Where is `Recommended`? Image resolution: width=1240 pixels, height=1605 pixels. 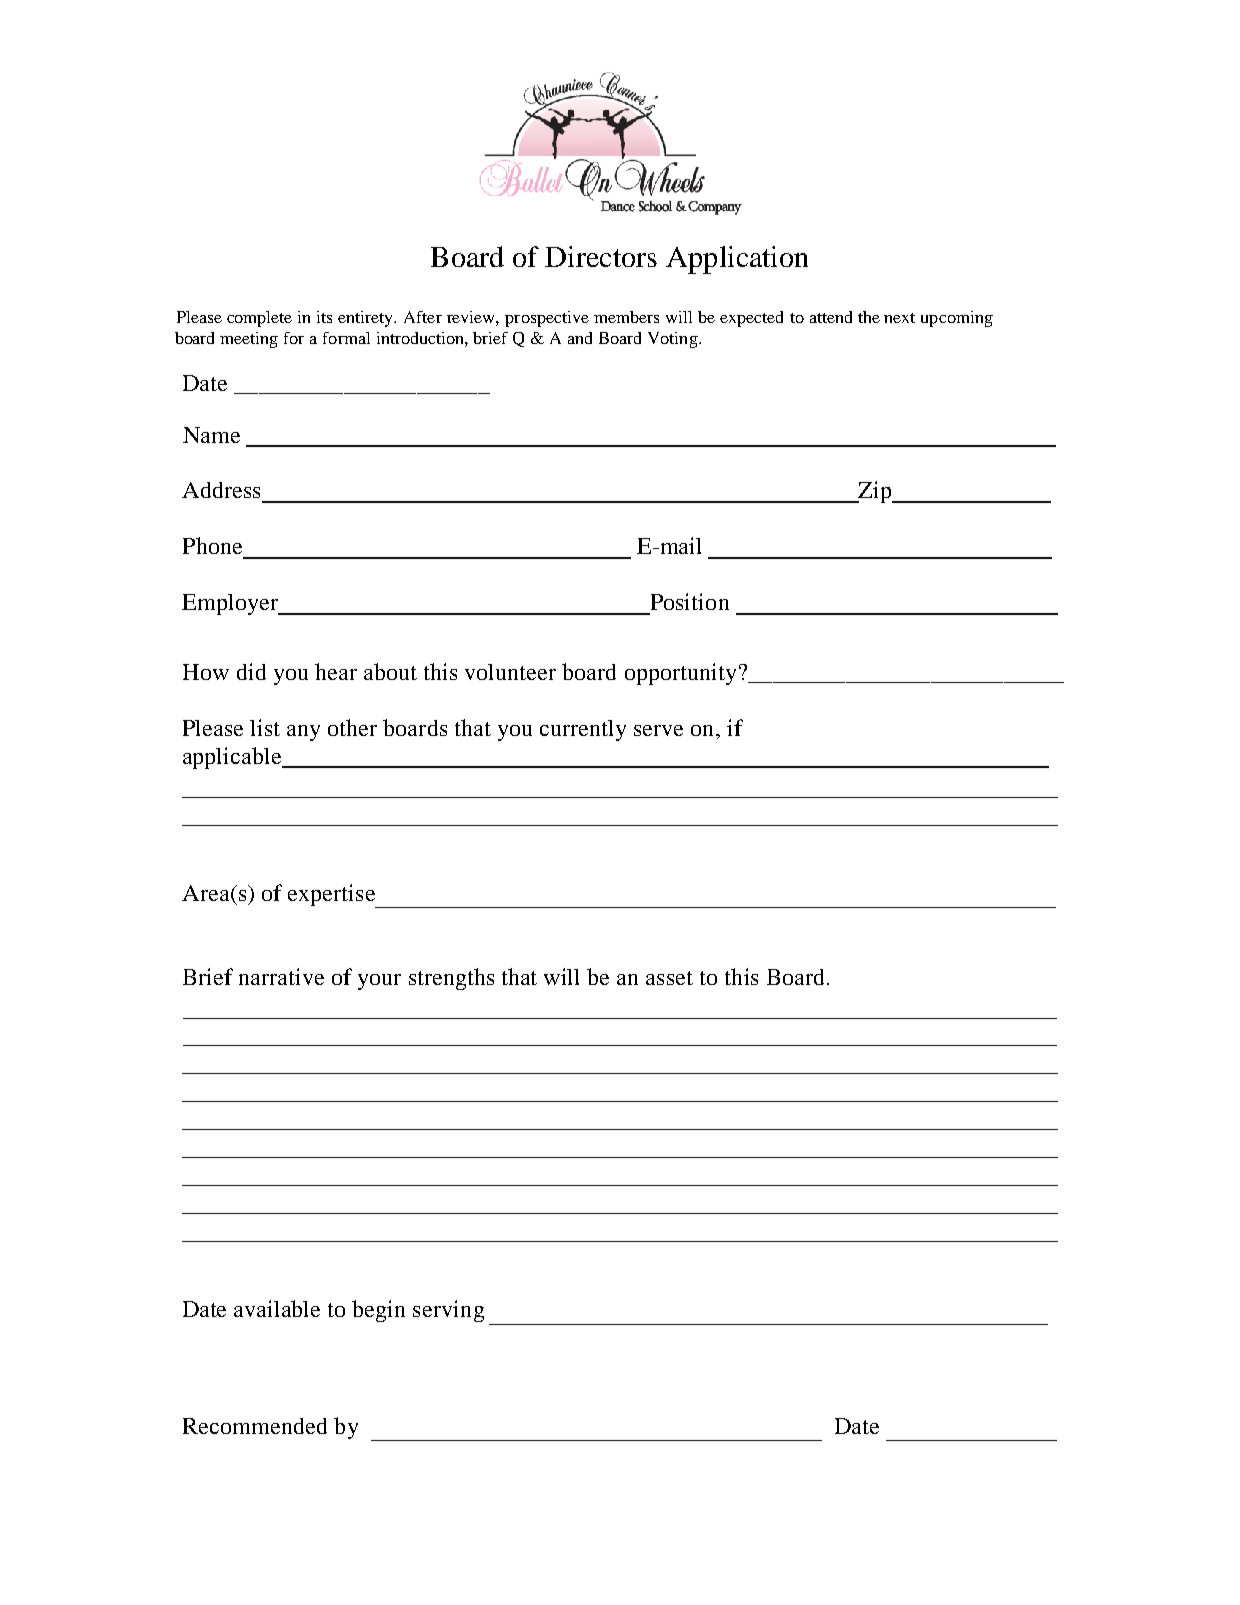 Recommended is located at coordinates (255, 1426).
